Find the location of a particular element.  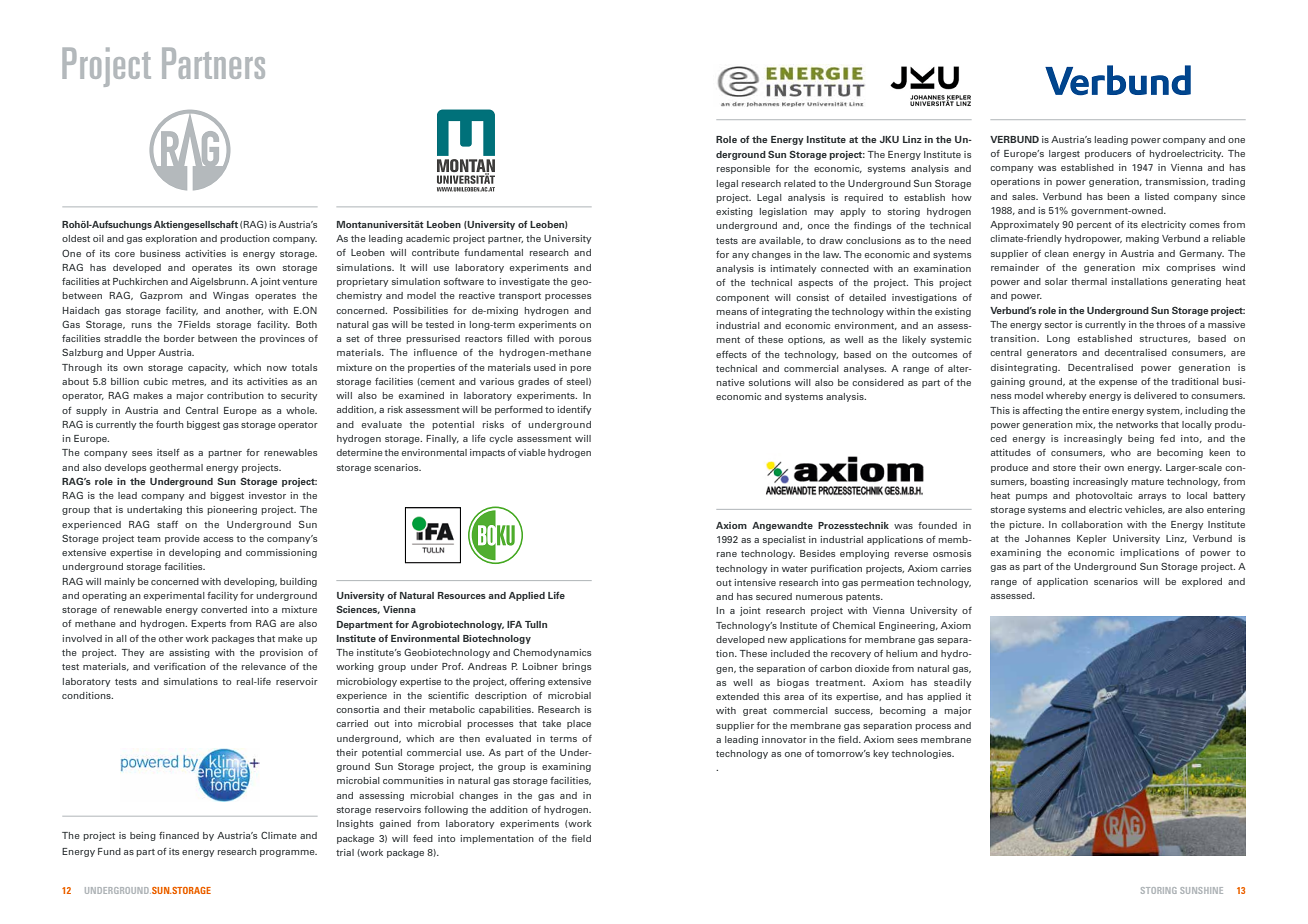

responsible is located at coordinates (743, 169).
